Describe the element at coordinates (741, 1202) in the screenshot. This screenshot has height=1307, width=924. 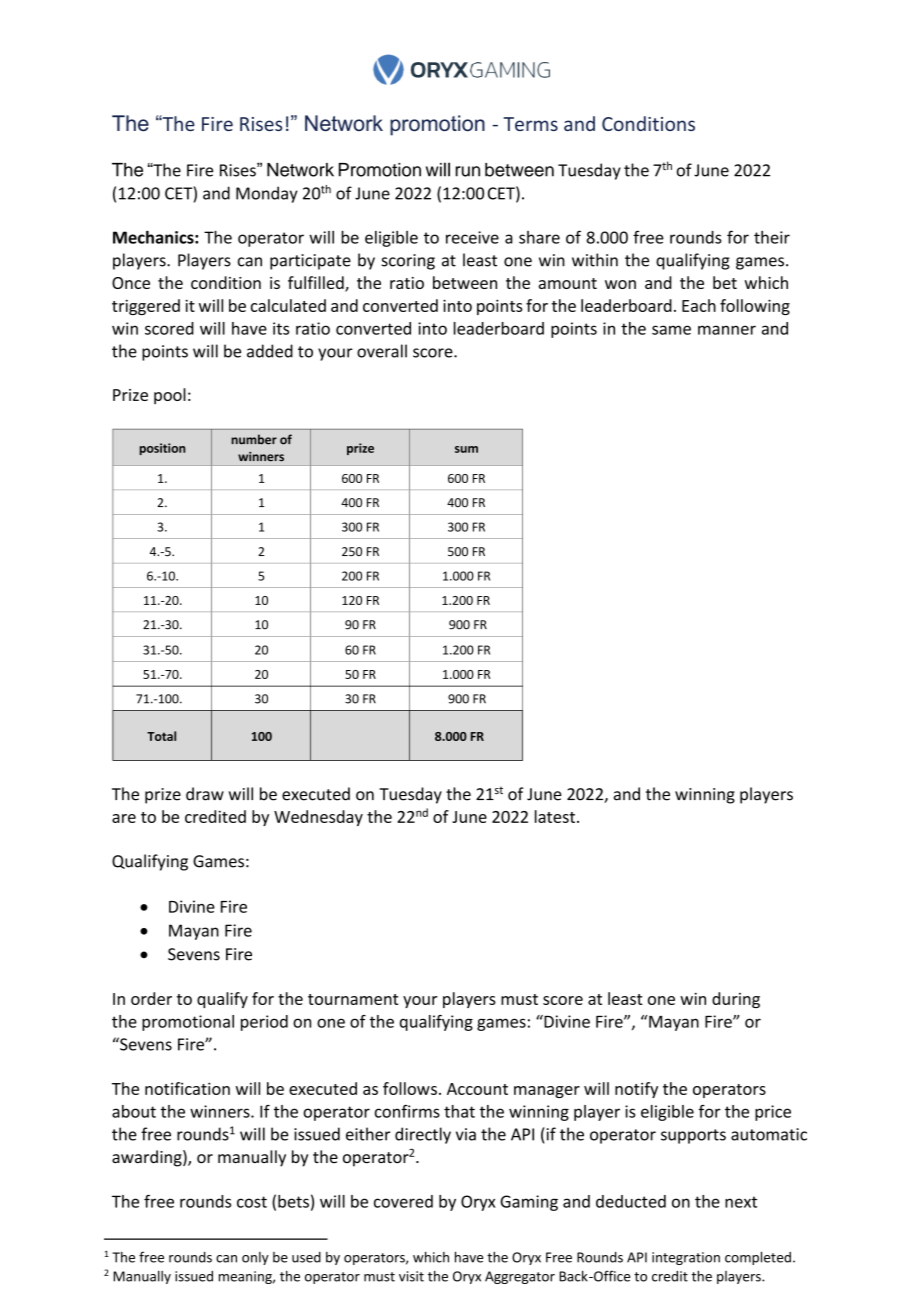
I see `next` at that location.
